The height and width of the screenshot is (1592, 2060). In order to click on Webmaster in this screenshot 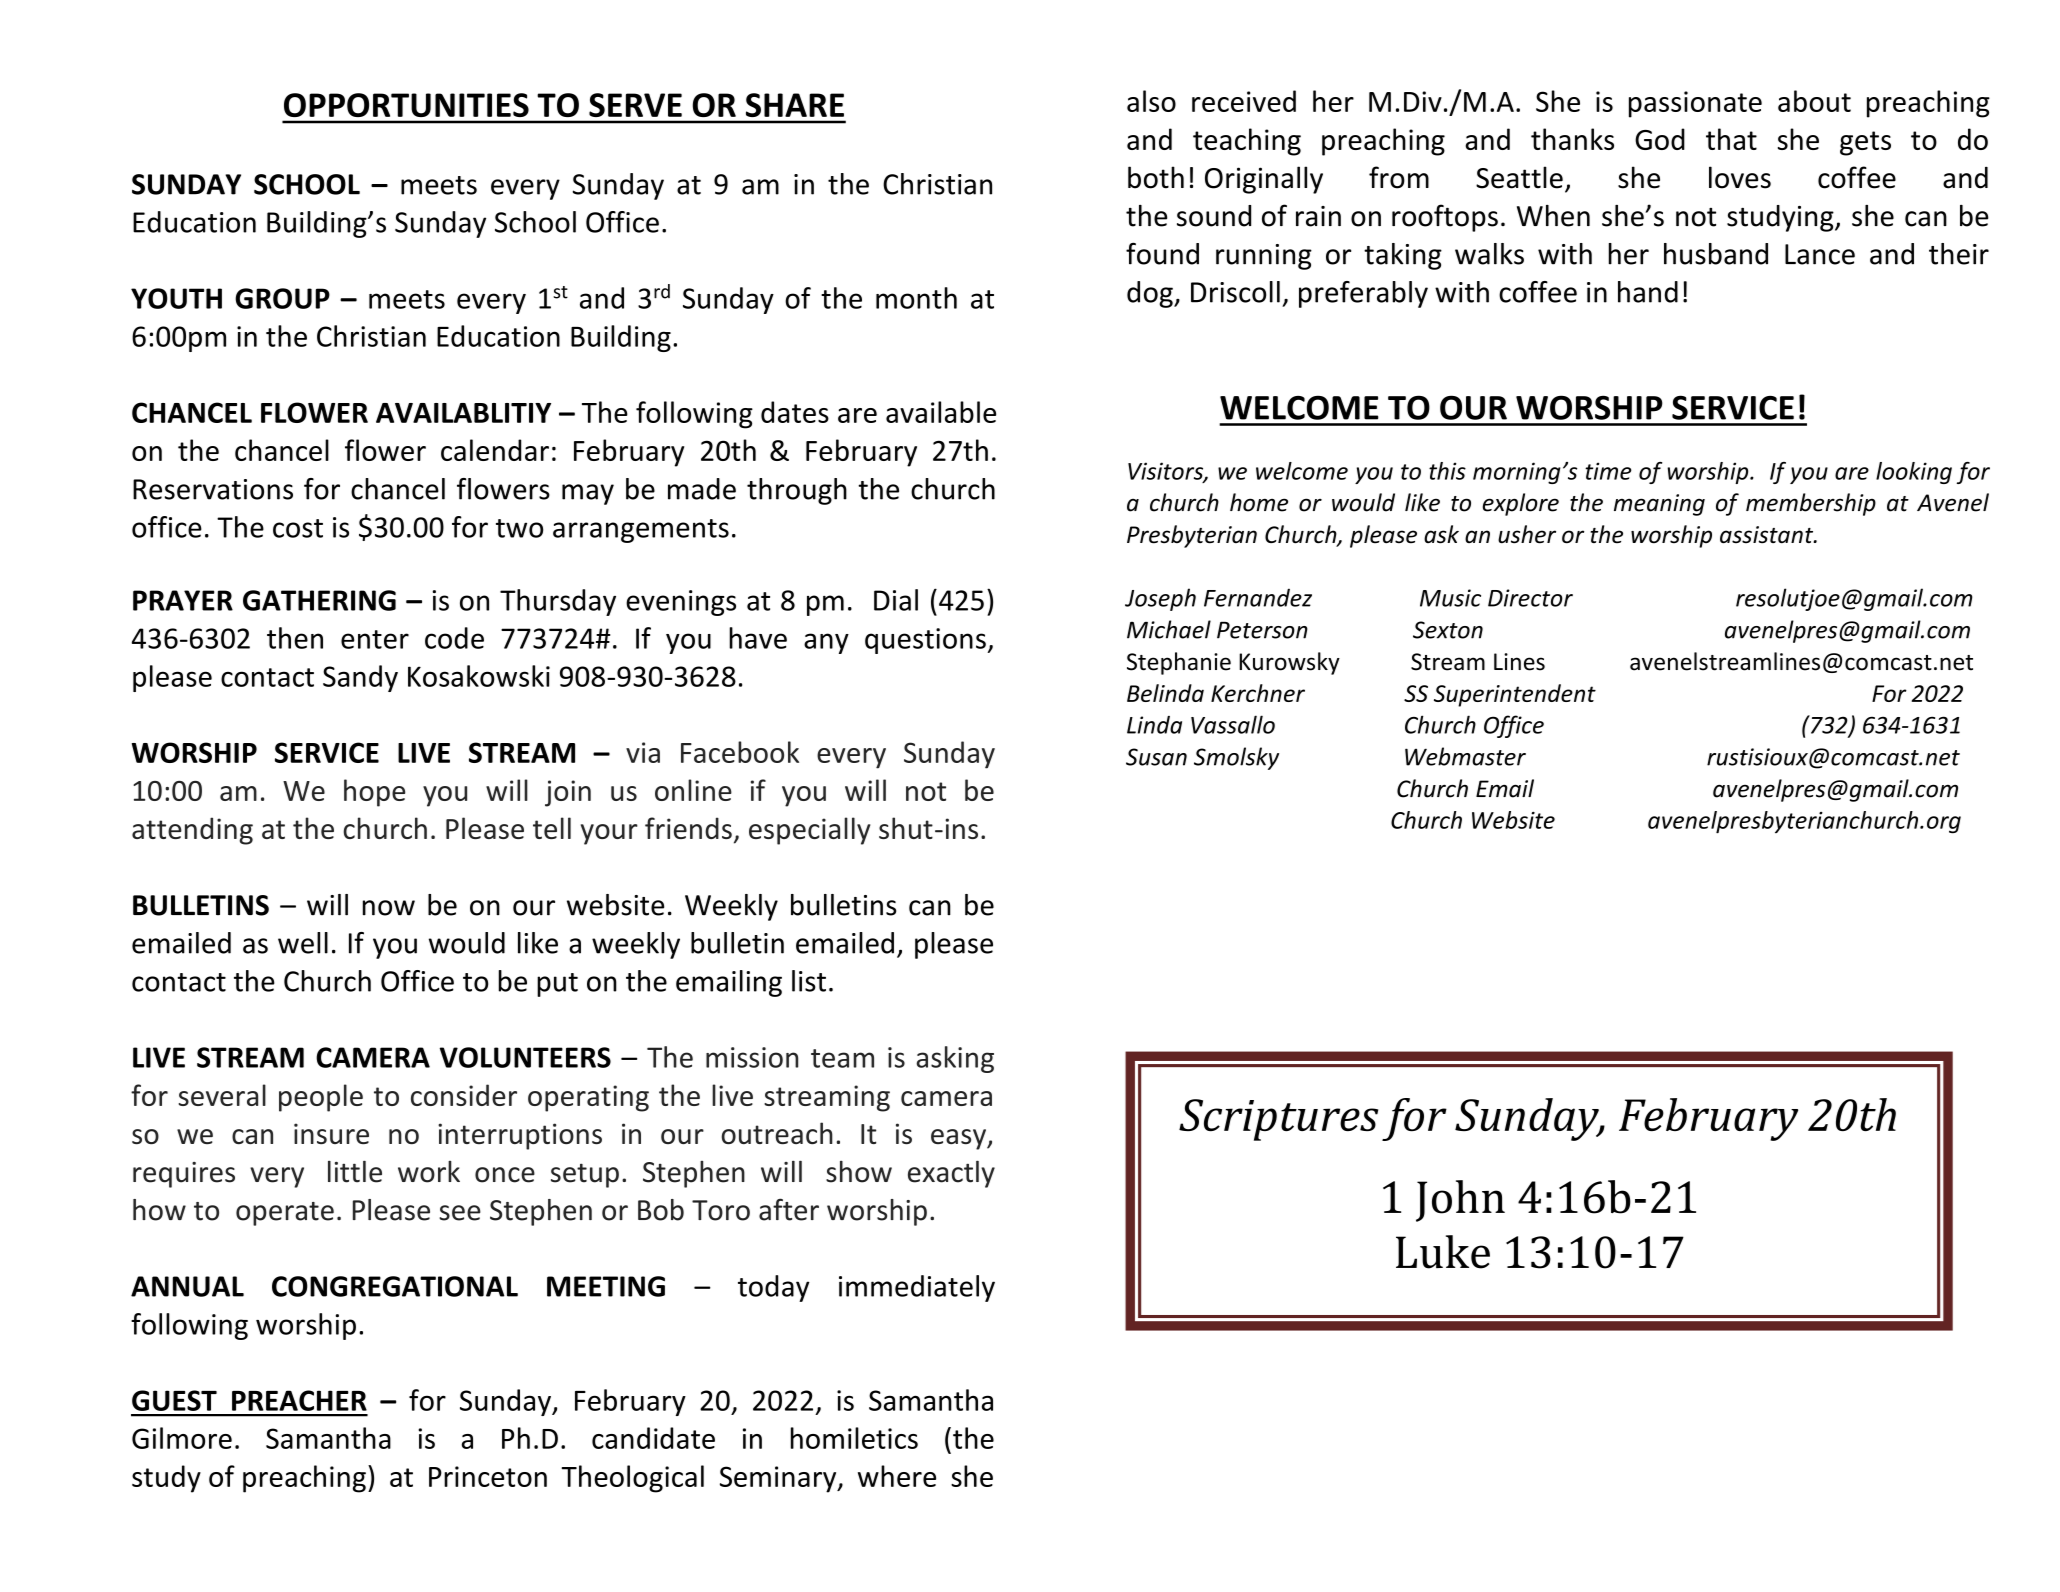, I will do `click(1465, 756)`.
